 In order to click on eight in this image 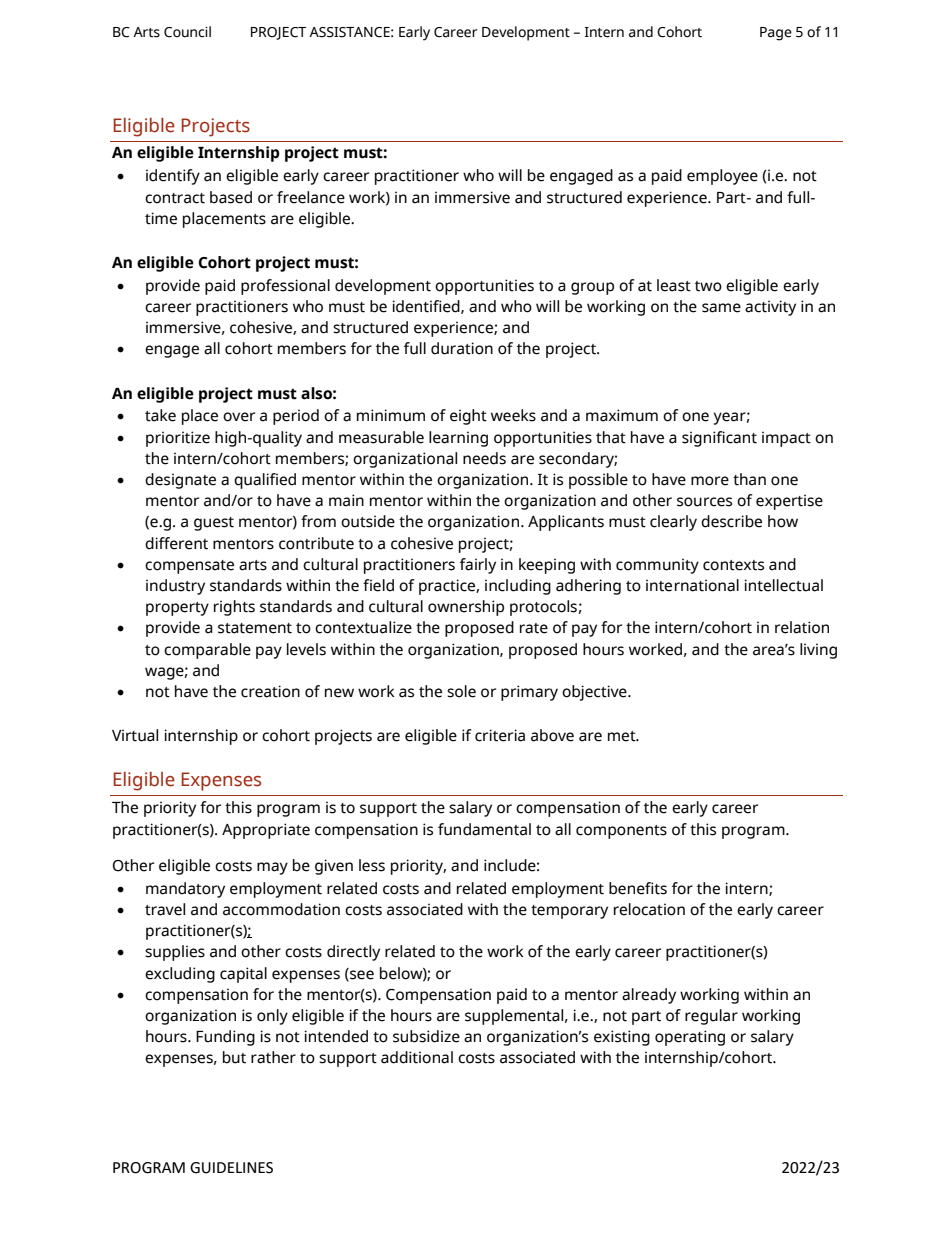, I will do `click(468, 417)`.
